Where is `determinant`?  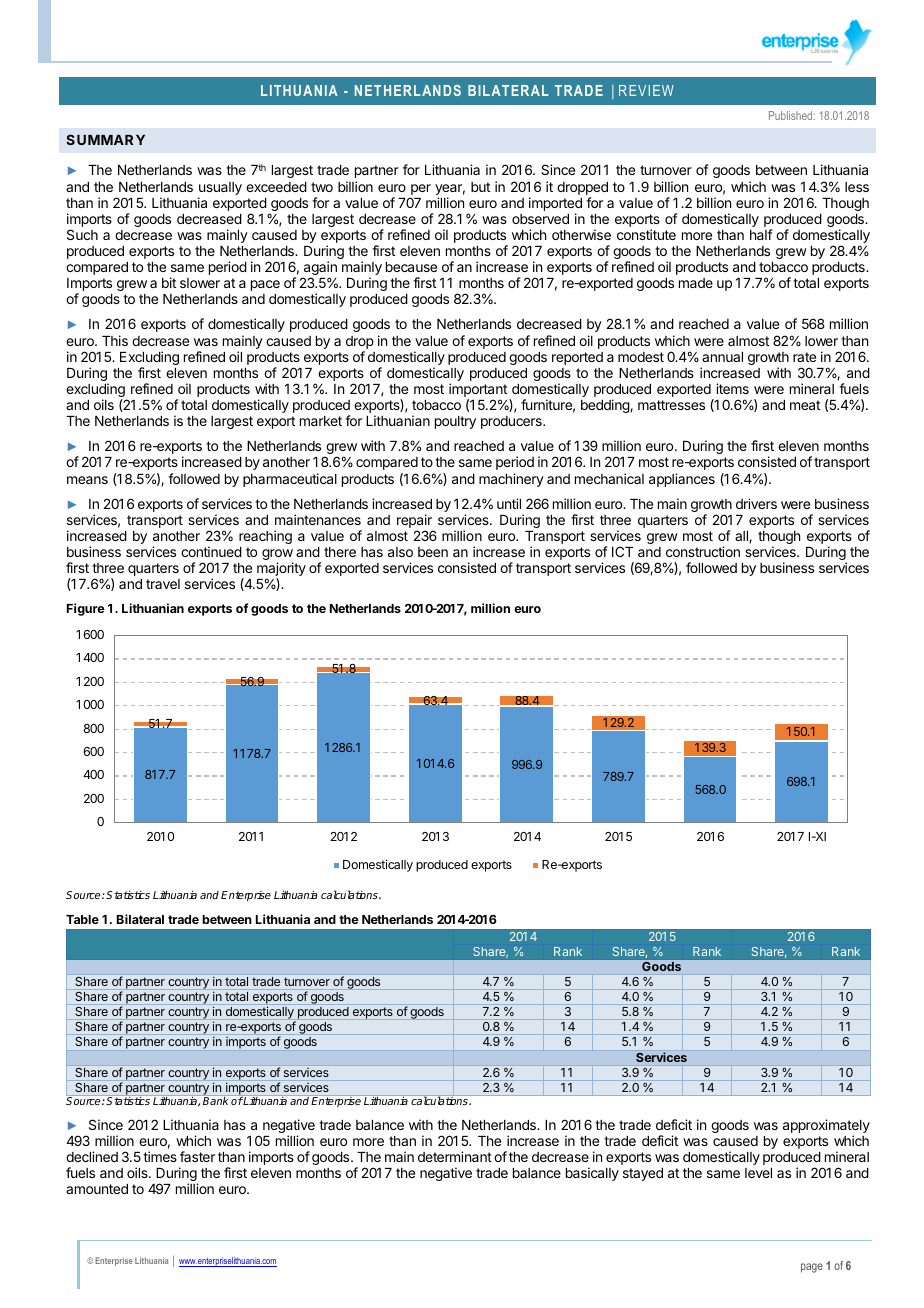
determinant is located at coordinates (455, 1156).
